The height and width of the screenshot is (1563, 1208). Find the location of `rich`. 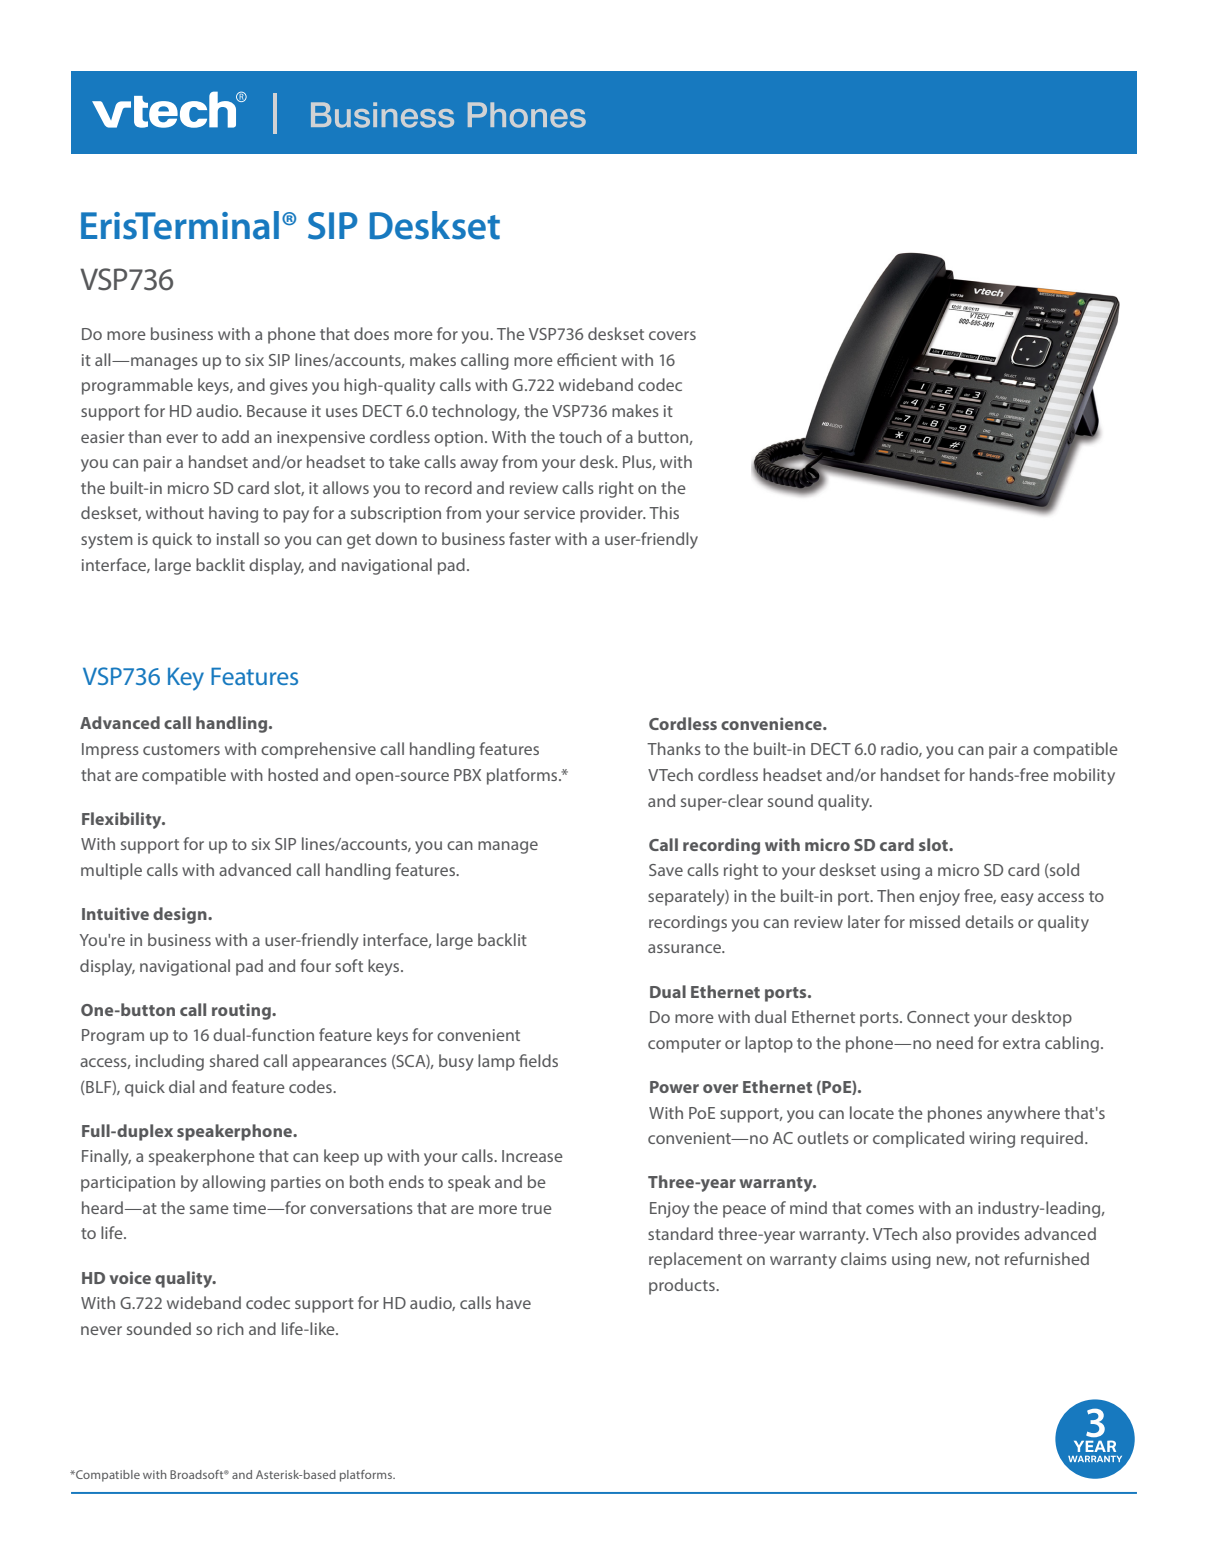

rich is located at coordinates (230, 1328).
